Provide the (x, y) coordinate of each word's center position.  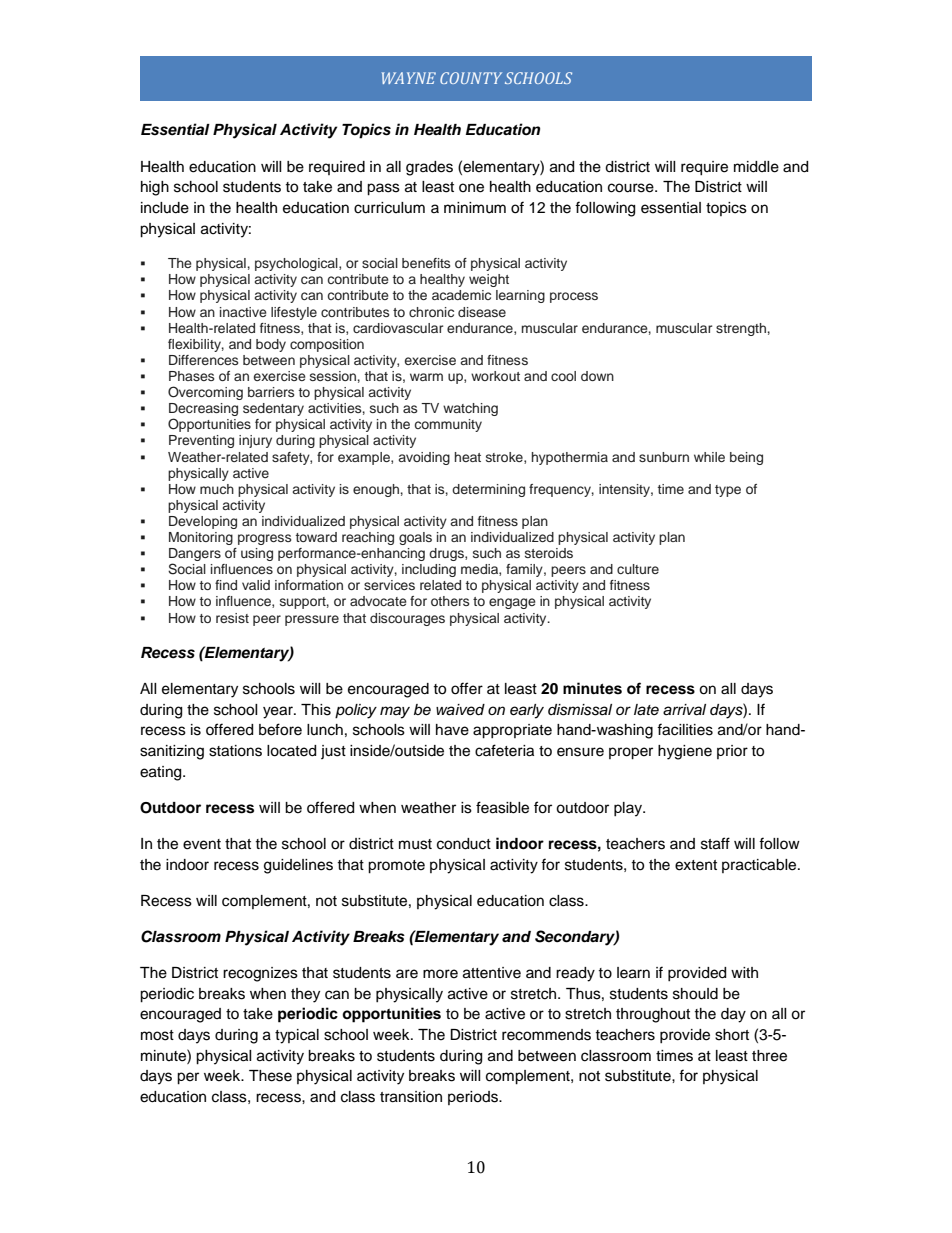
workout (495, 376)
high (155, 188)
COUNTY (471, 78)
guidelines (298, 866)
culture (638, 569)
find (226, 585)
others (450, 601)
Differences (203, 360)
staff (715, 843)
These (270, 1076)
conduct (464, 844)
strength (741, 329)
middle (756, 167)
